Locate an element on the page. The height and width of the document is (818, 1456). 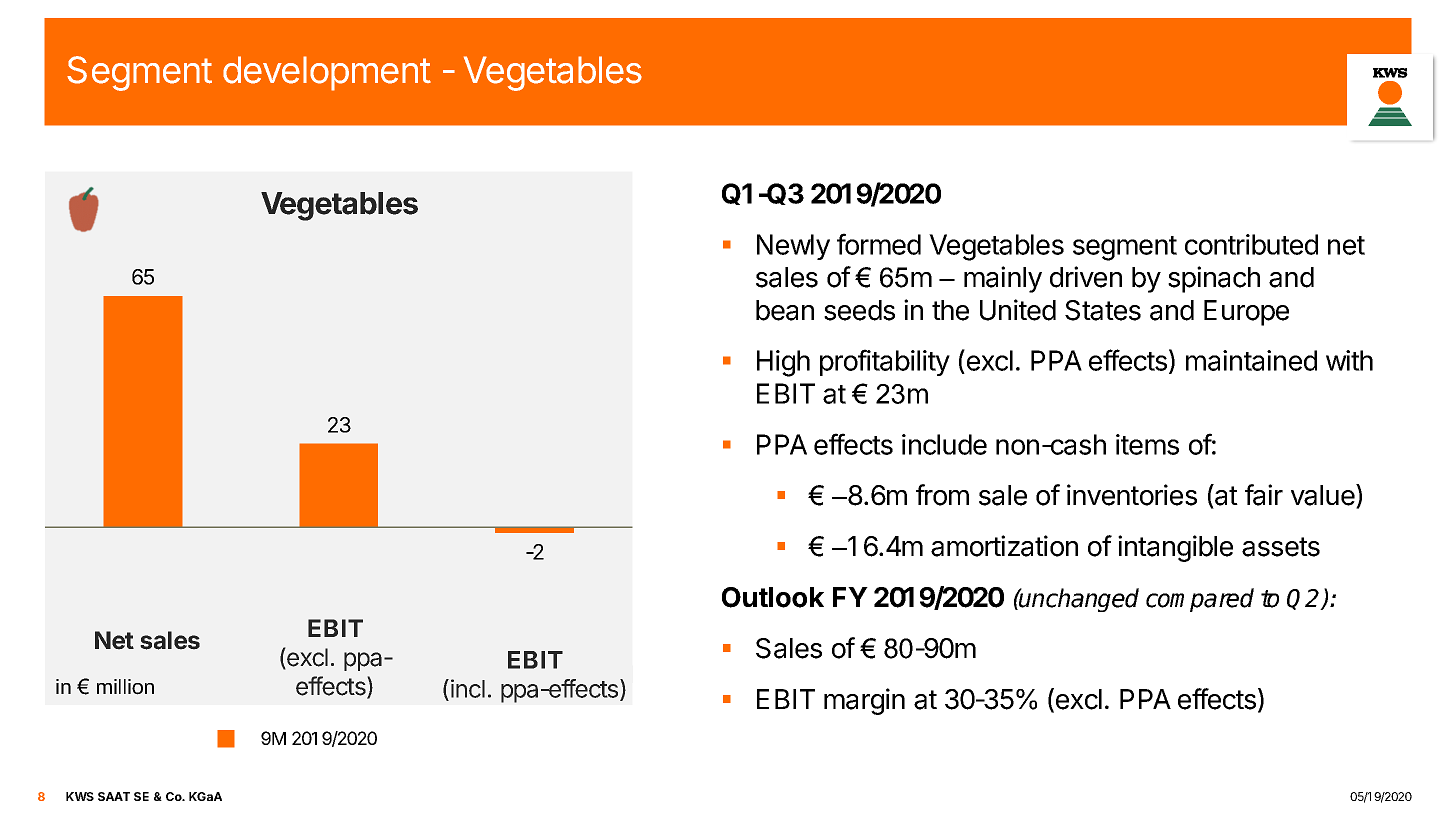
High is located at coordinates (783, 363).
